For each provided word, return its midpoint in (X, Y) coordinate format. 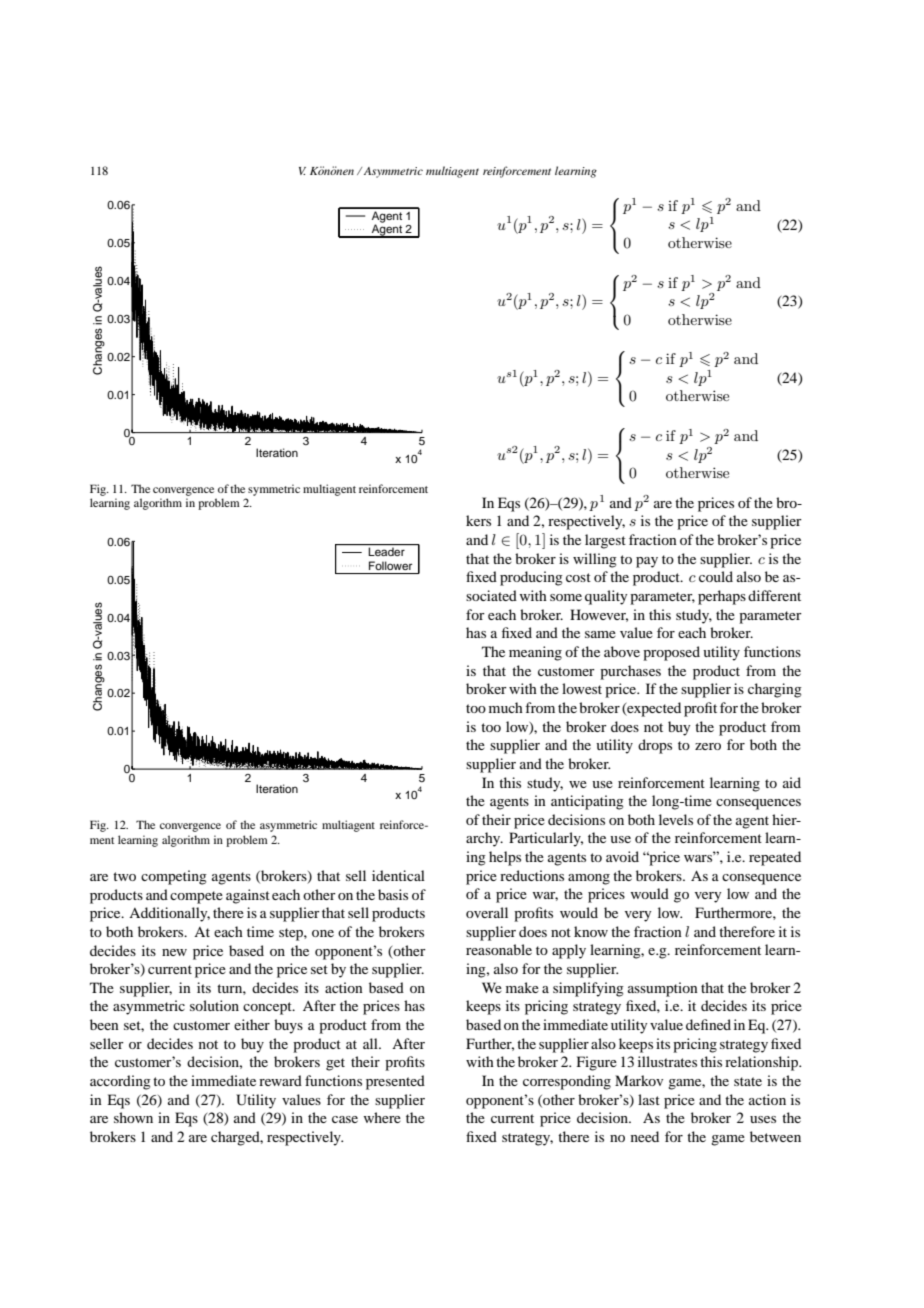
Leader (387, 551)
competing (174, 877)
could (716, 576)
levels (676, 819)
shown (133, 1117)
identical (398, 875)
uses (763, 1119)
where (382, 1117)
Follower (390, 565)
